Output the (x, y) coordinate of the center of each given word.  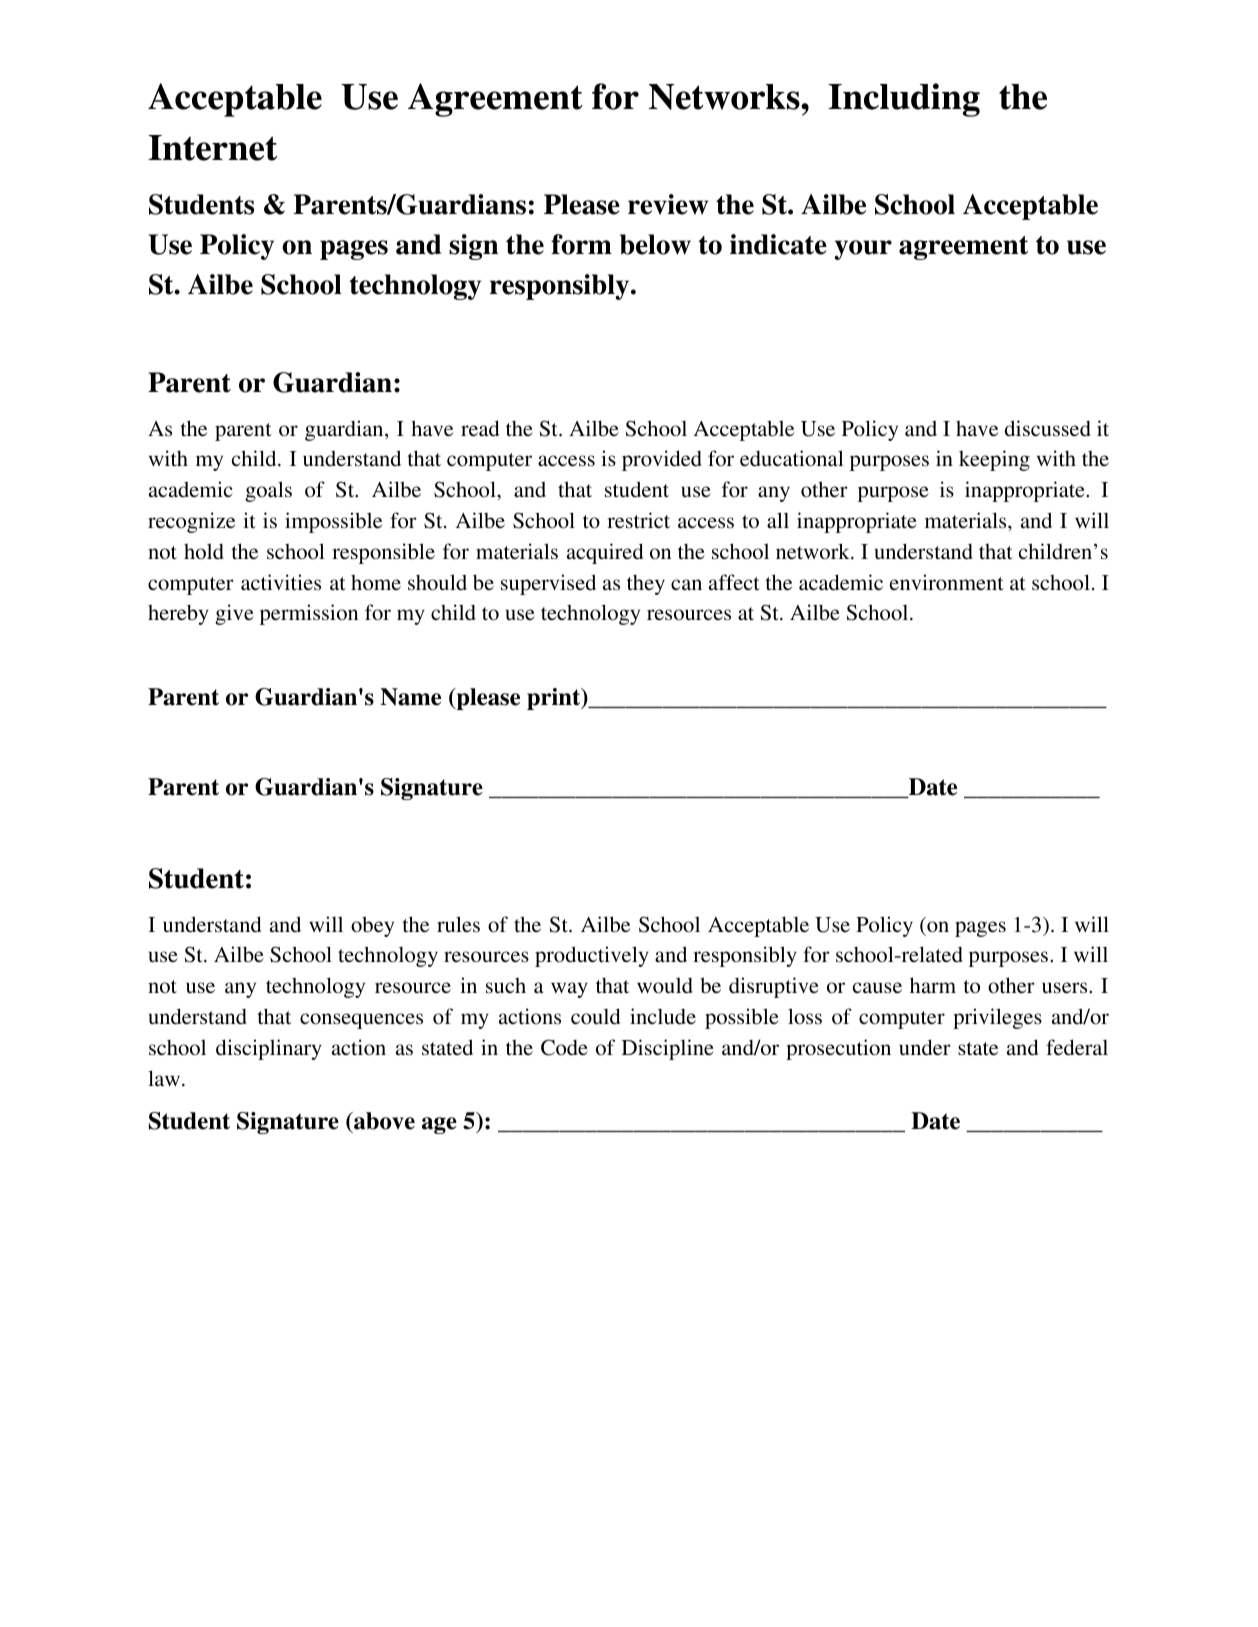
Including (904, 100)
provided (662, 460)
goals (268, 491)
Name (410, 697)
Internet (212, 148)
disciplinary (269, 1049)
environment (947, 582)
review (668, 204)
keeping (994, 460)
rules (458, 924)
